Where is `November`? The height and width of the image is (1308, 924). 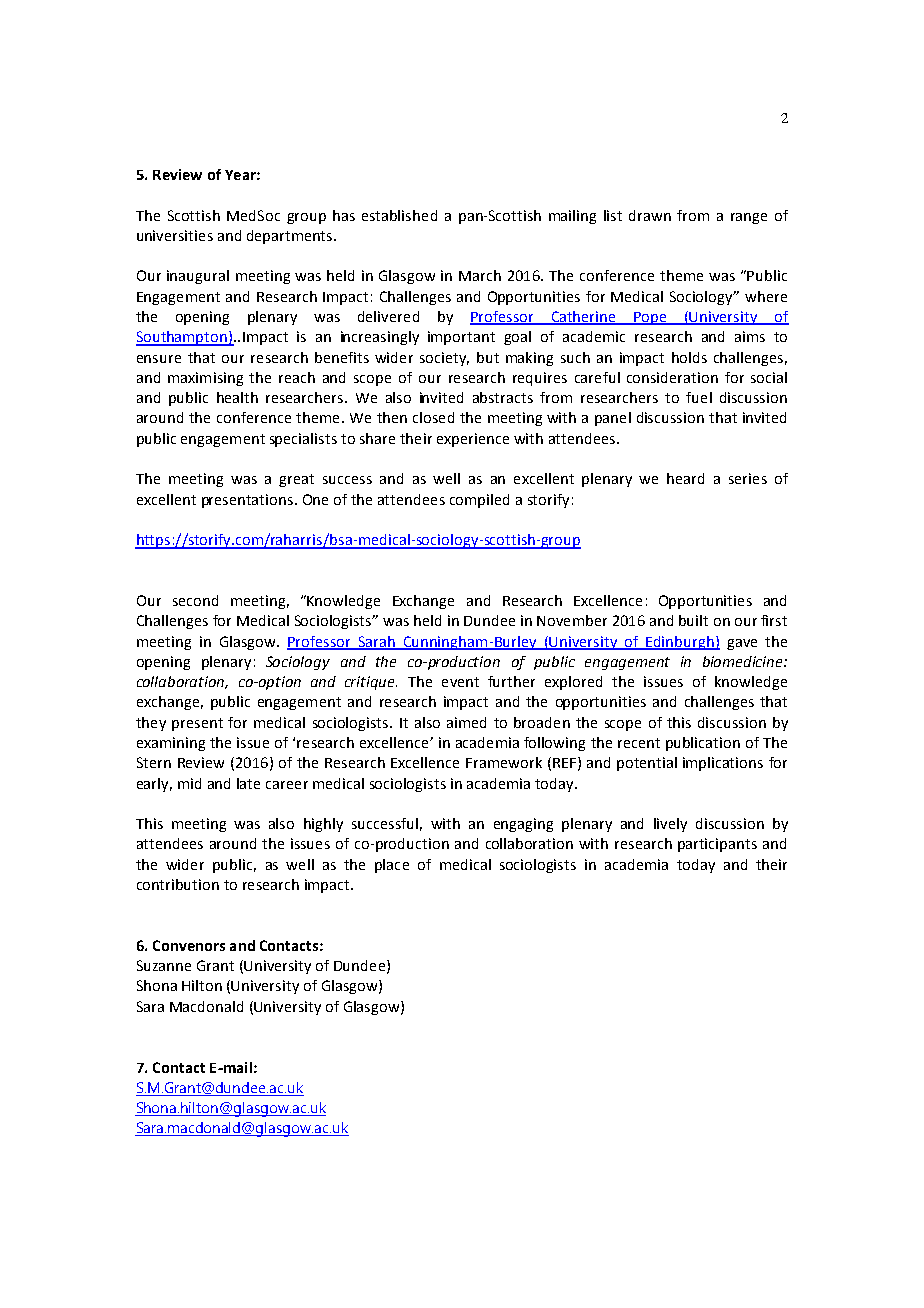
November is located at coordinates (572, 620).
